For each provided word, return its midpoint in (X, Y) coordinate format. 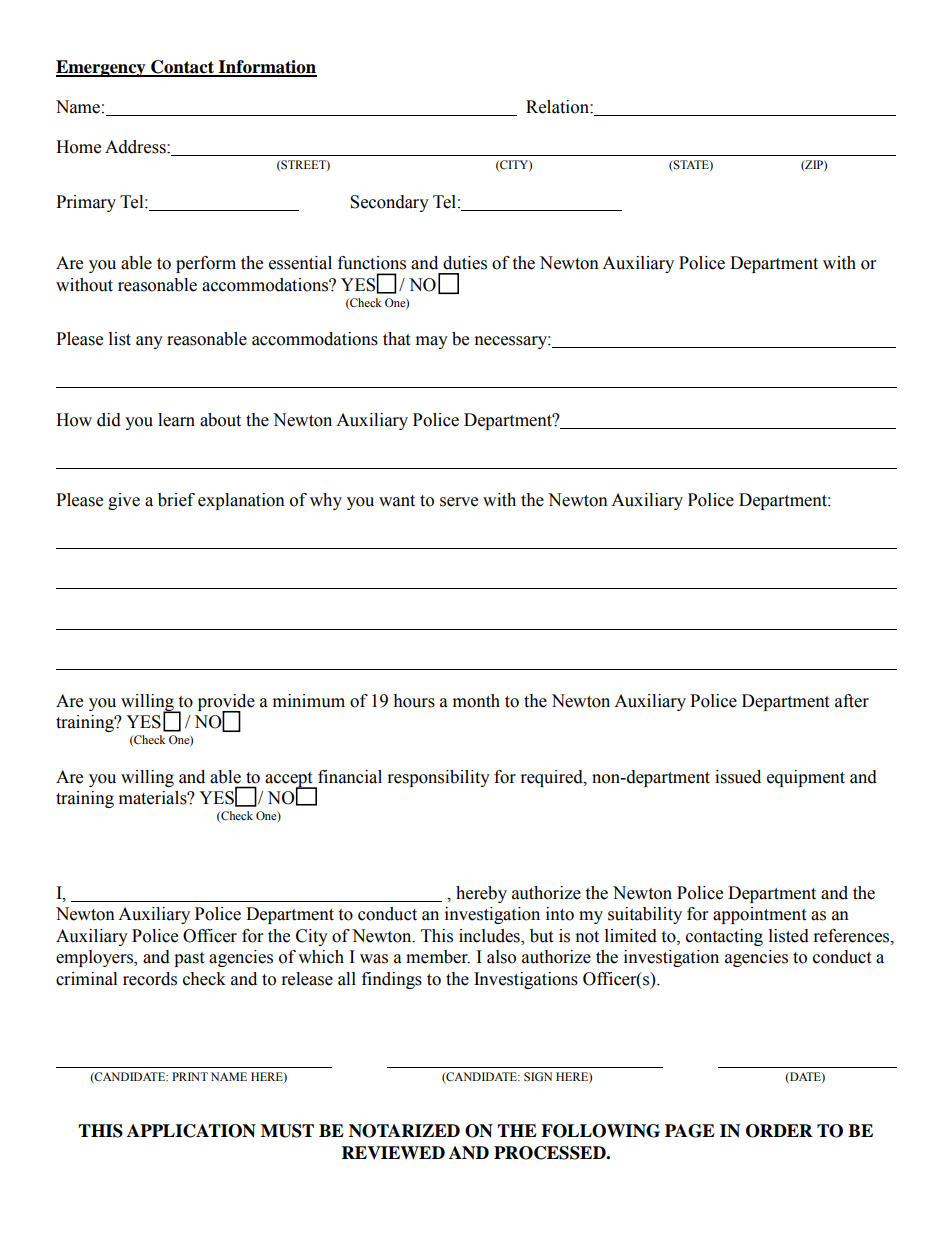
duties (465, 263)
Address (136, 147)
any (149, 342)
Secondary (389, 203)
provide (226, 703)
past (189, 959)
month (476, 701)
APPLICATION (191, 1131)
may (432, 342)
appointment (759, 915)
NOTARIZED (404, 1131)
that (396, 339)
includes (490, 937)
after (852, 701)
